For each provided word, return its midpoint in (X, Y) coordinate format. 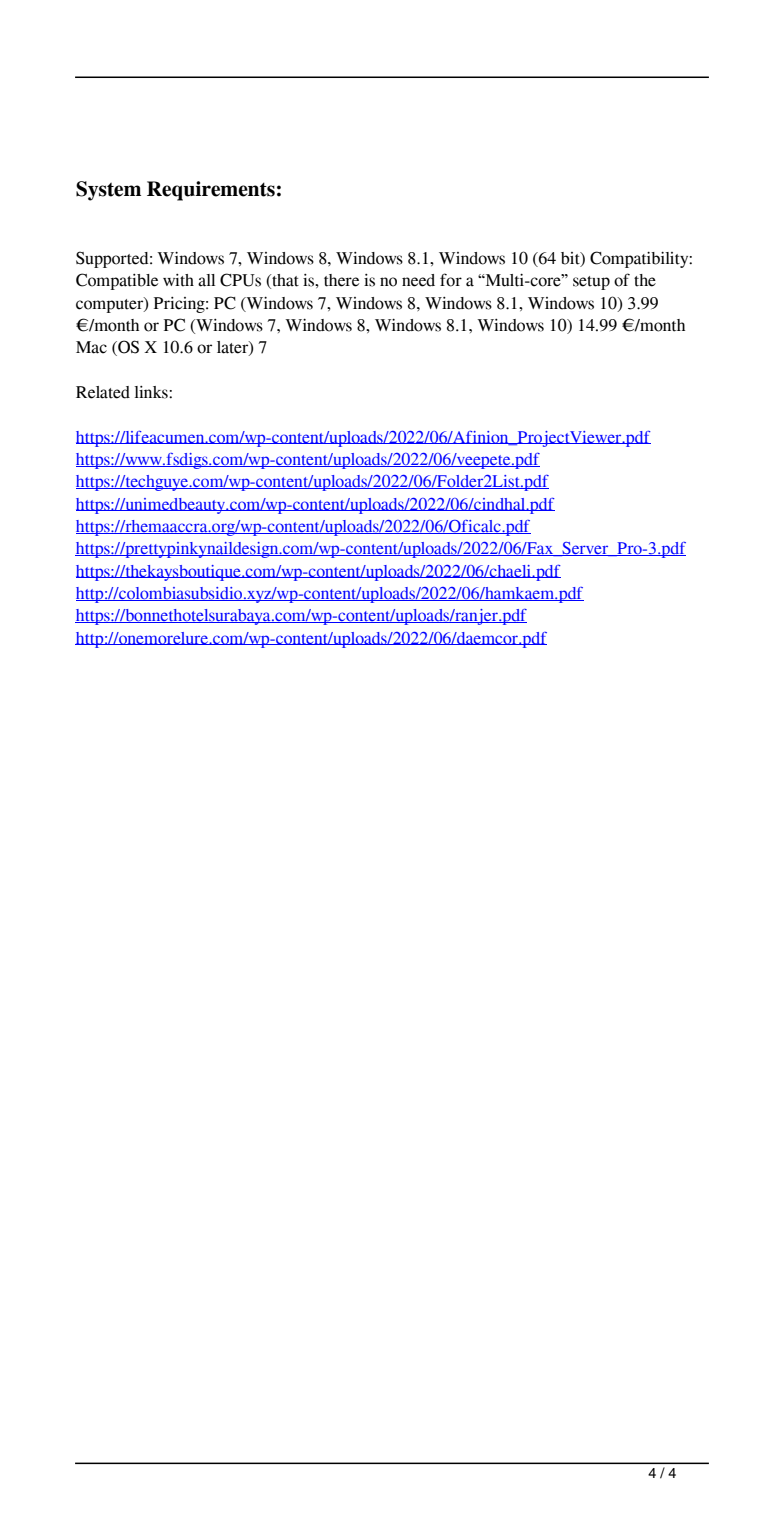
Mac (91, 347)
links (152, 392)
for (451, 280)
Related (103, 392)
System (108, 191)
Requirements (211, 191)
